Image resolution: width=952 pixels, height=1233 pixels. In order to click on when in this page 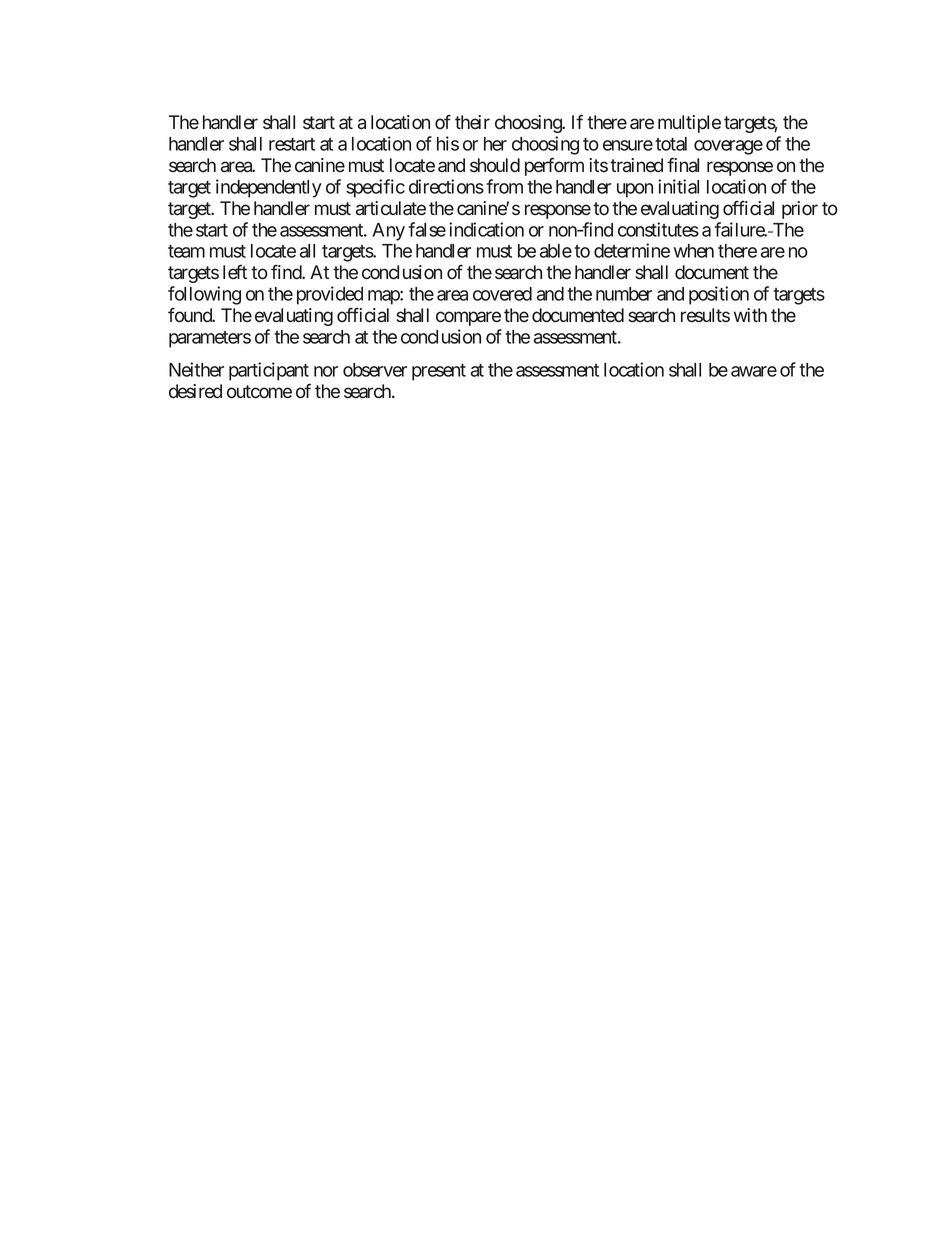, I will do `click(694, 251)`.
